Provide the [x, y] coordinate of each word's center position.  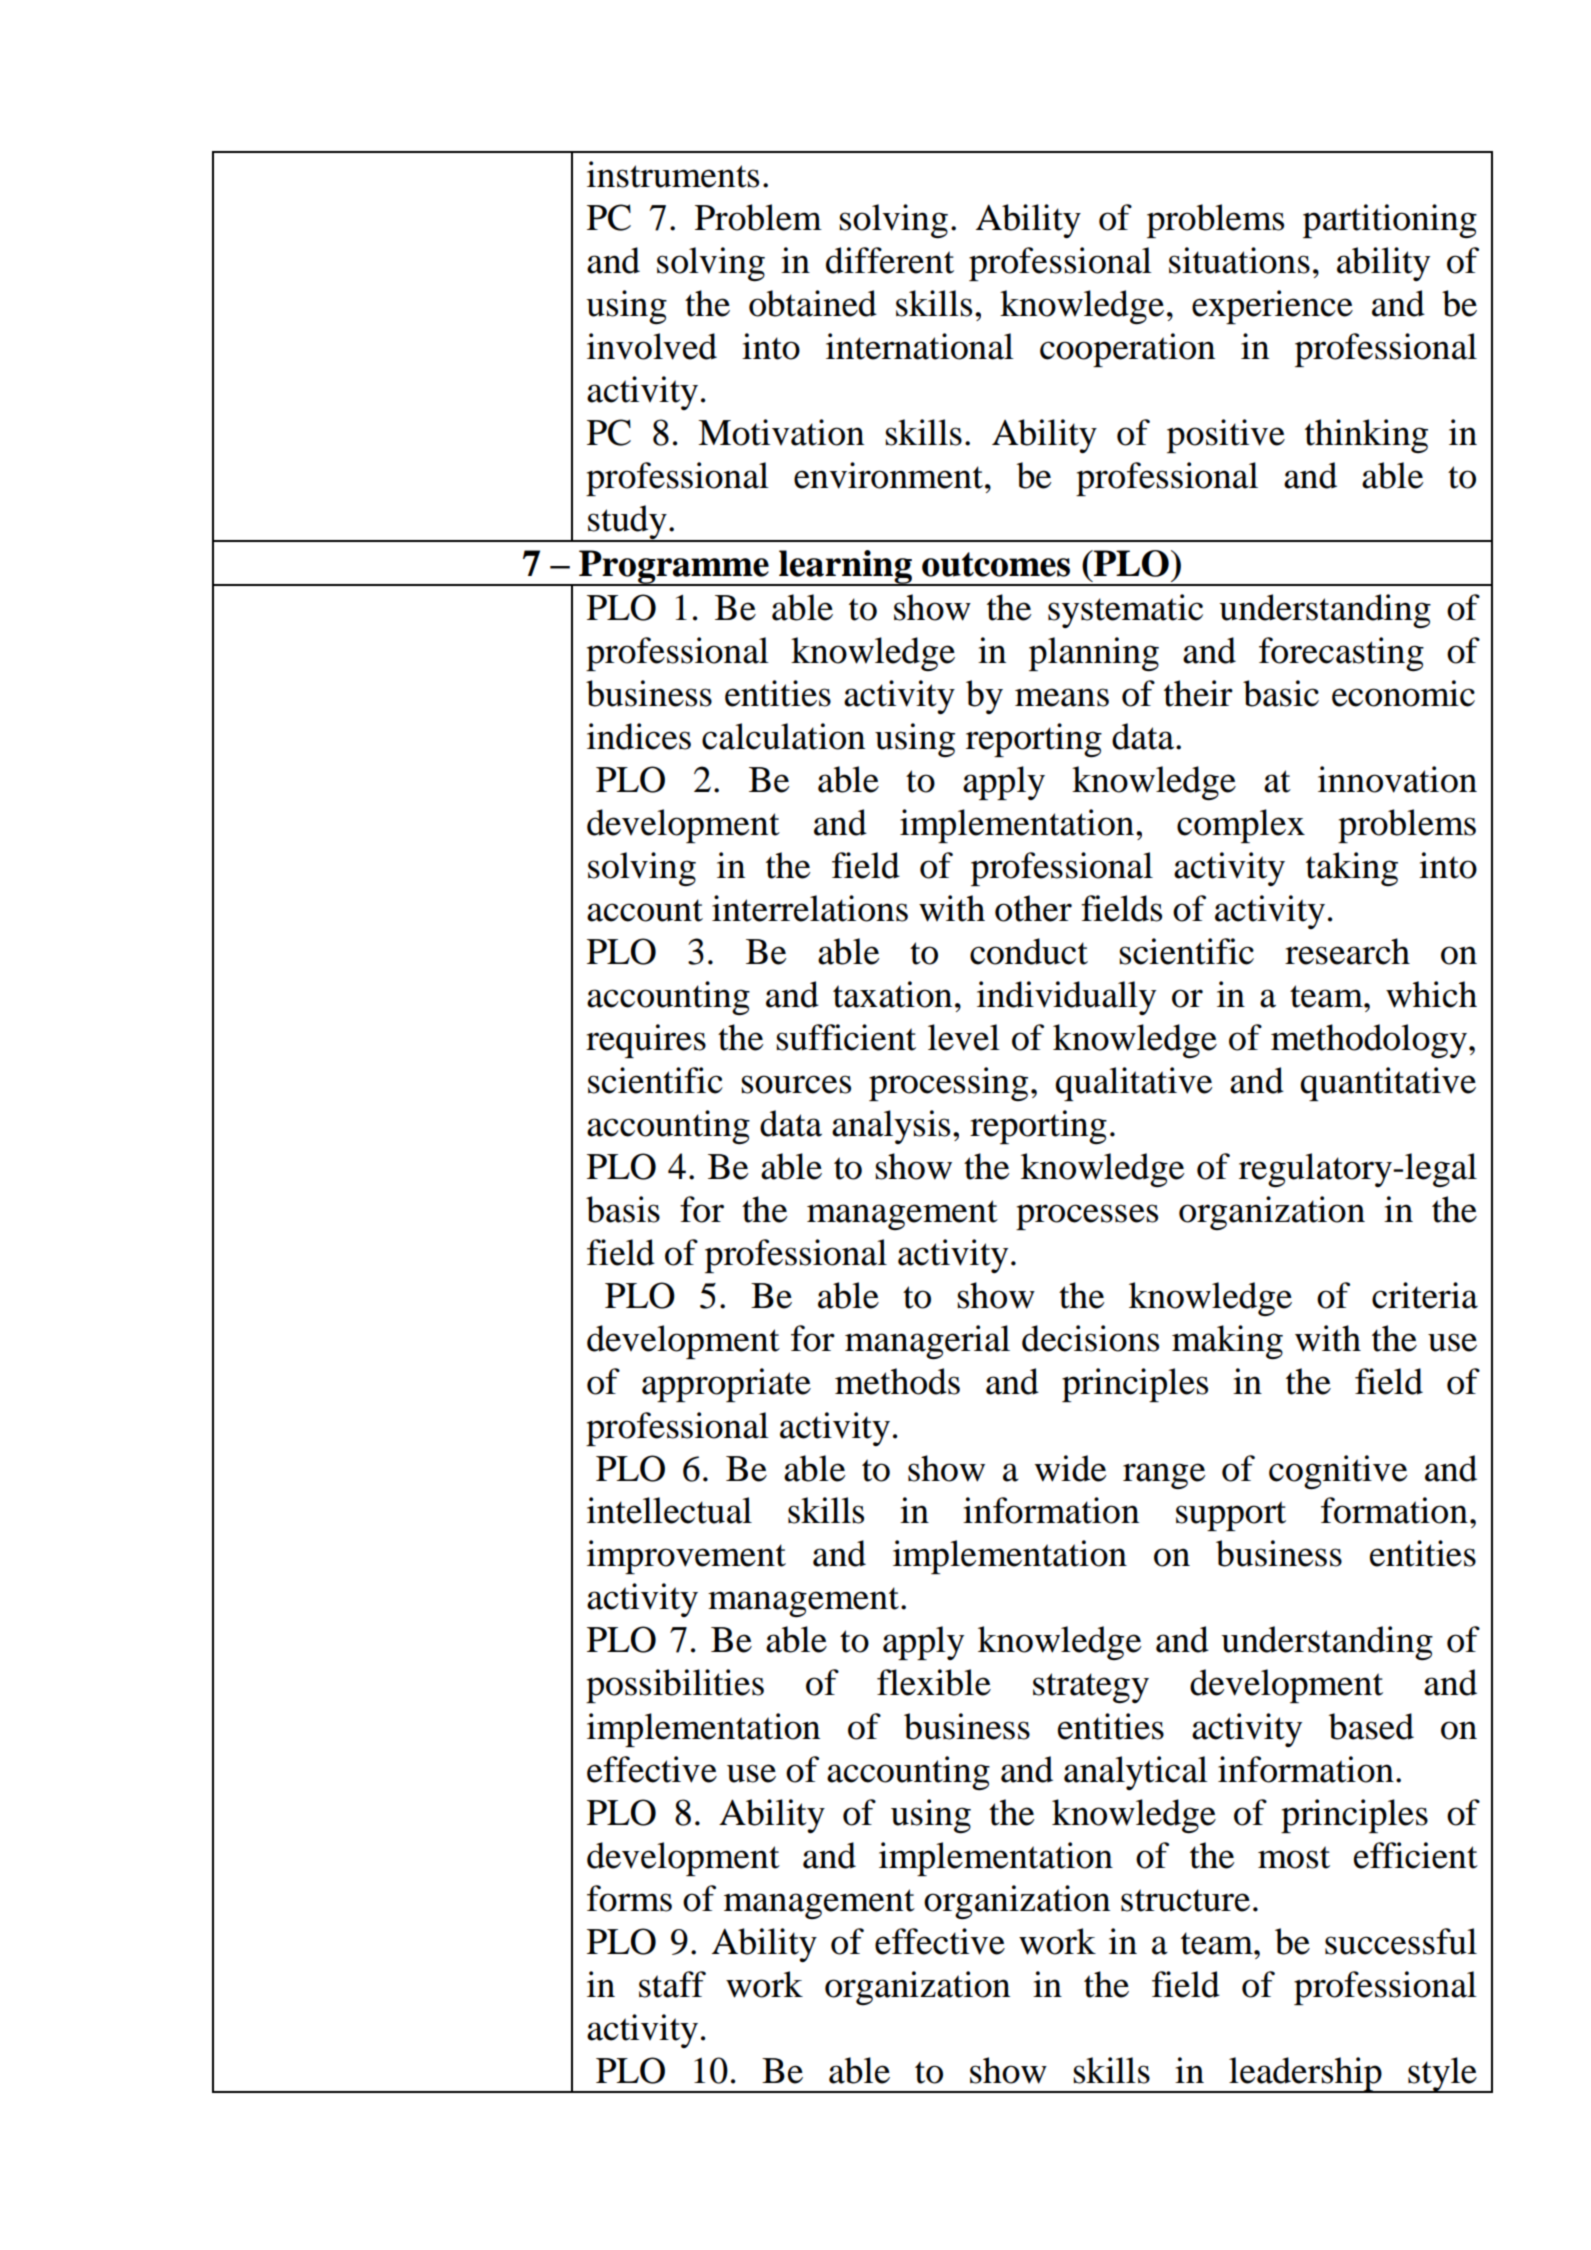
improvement [686, 1557]
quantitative [1388, 1084]
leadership [1305, 2075]
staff [672, 1984]
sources [796, 1084]
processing [948, 1084]
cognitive [1338, 1472]
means [1062, 697]
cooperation [1127, 350]
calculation [783, 736]
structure [1185, 1900]
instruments [673, 174]
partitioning [1390, 221]
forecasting [1341, 654]
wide [1070, 1468]
